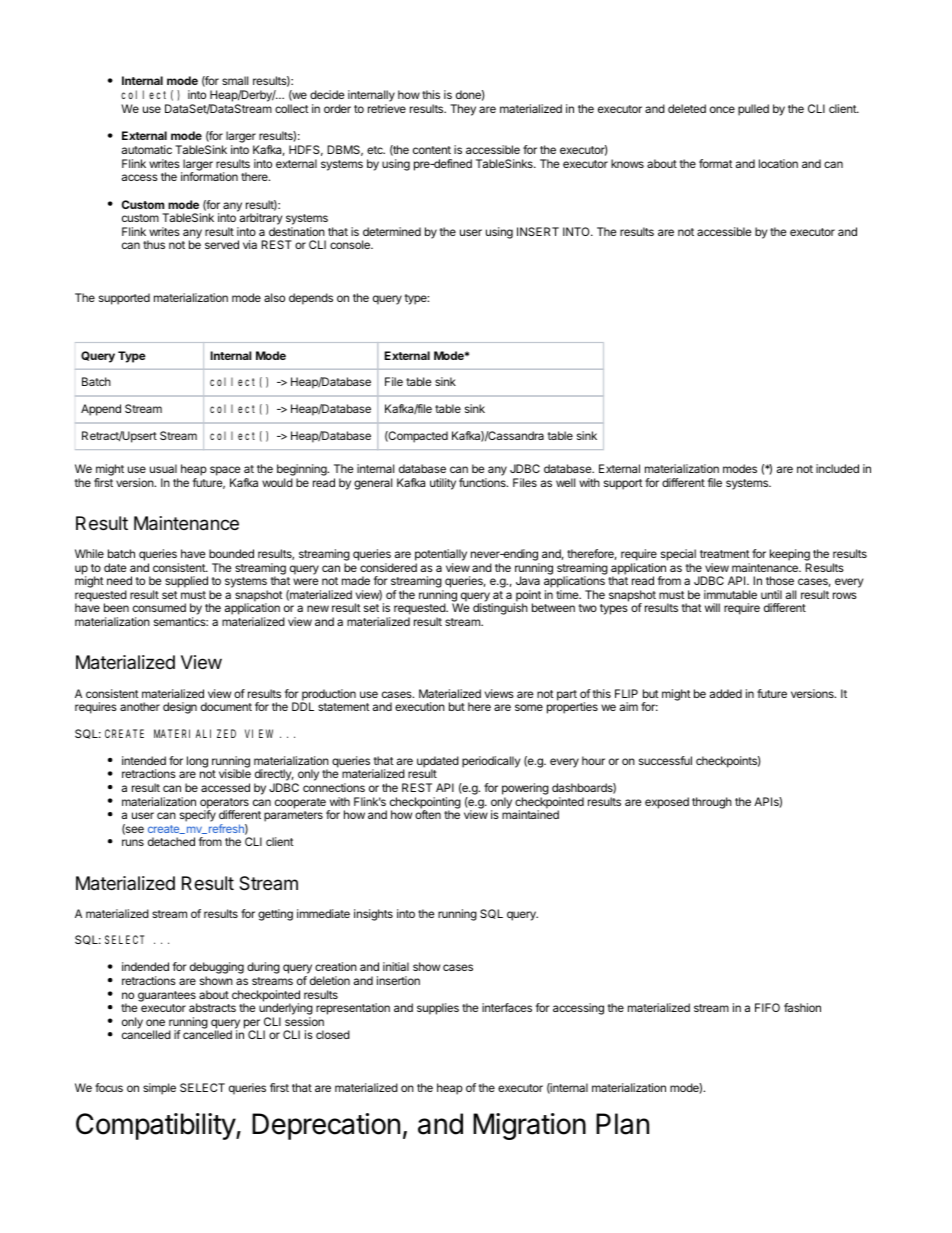 The image size is (952, 1233). Describe the element at coordinates (753, 110) in the screenshot. I see `pulled` at that location.
